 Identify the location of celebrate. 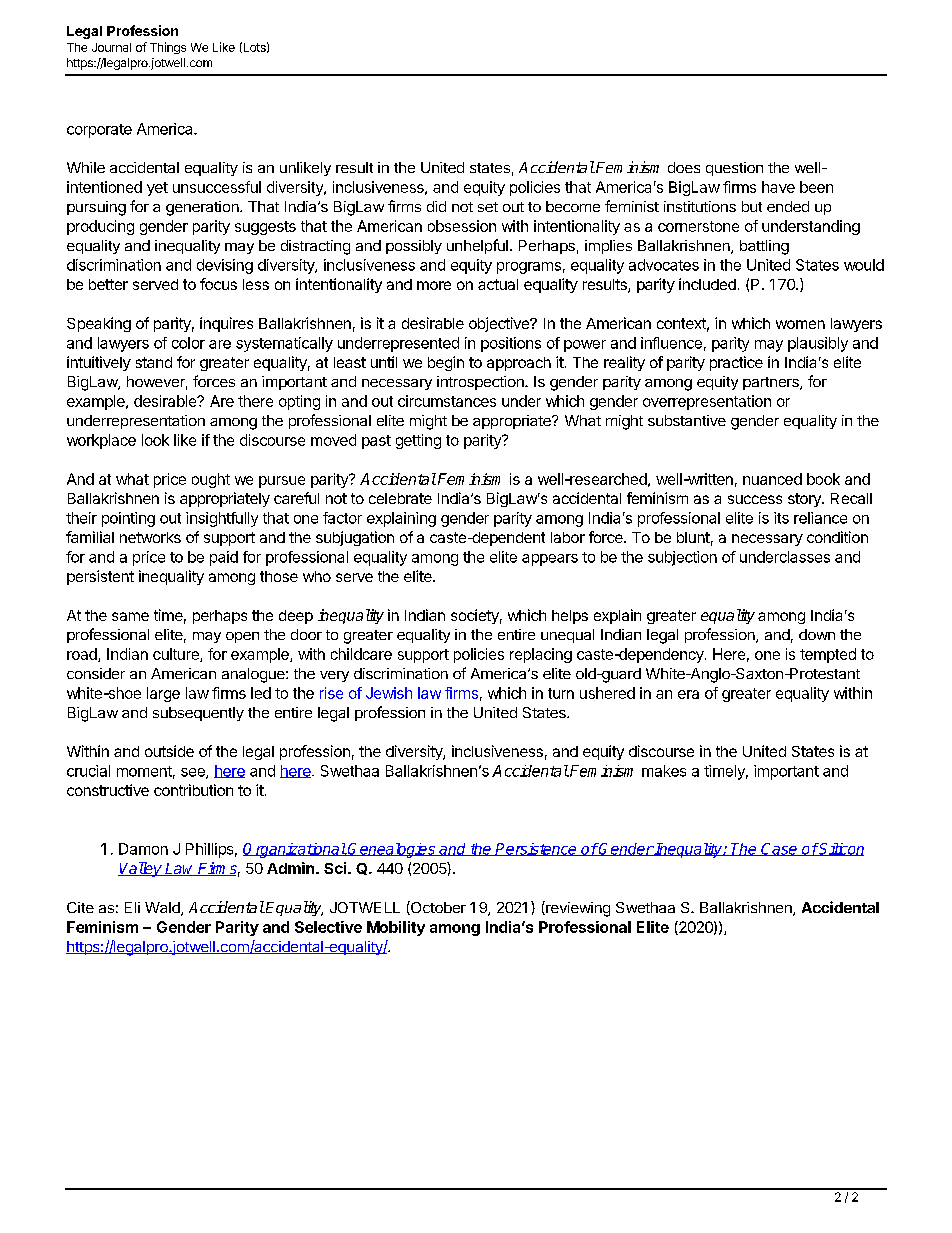
(400, 498).
